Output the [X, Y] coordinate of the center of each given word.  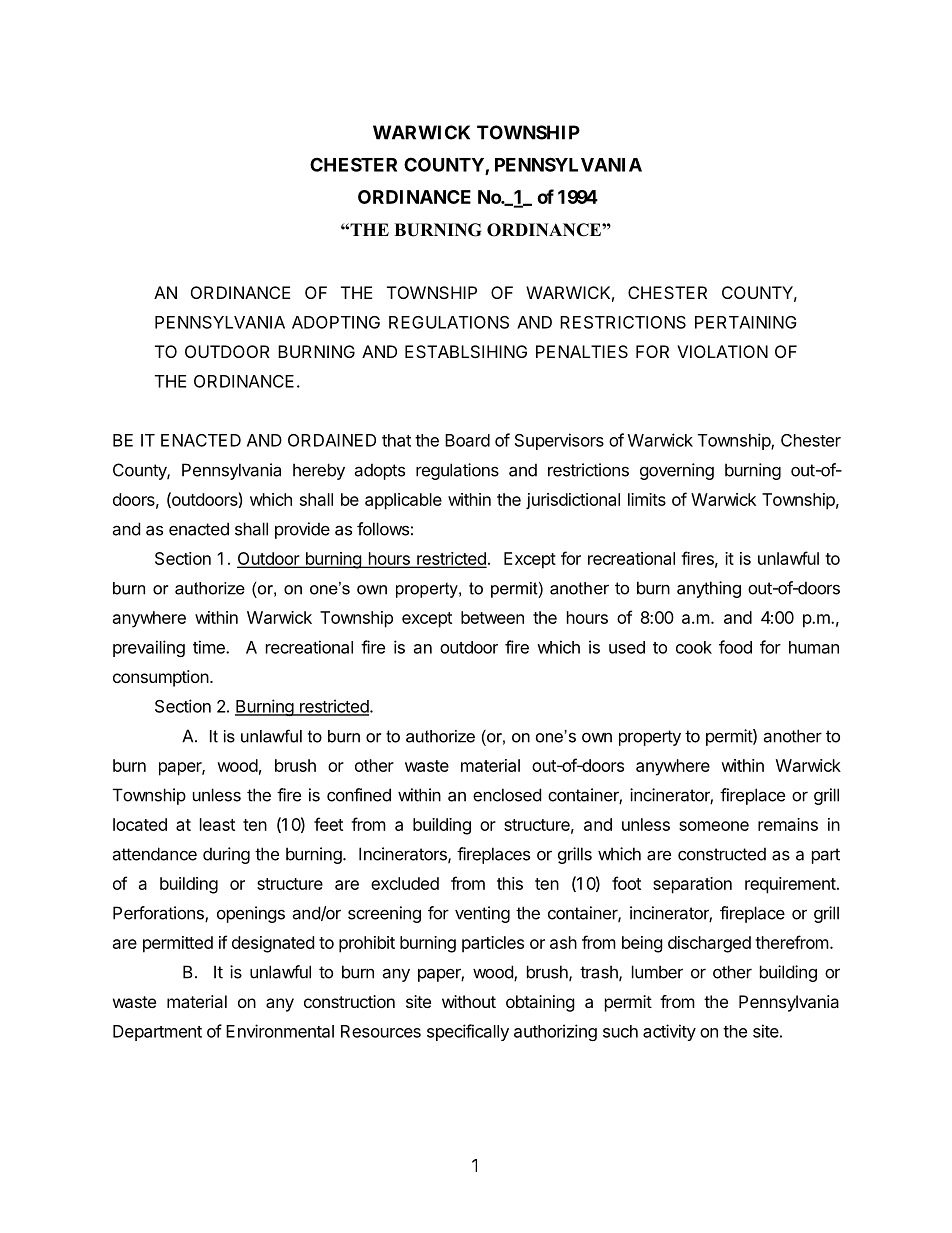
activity [669, 1032]
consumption [162, 678]
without [469, 1001]
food [735, 647]
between [492, 617]
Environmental [280, 1031]
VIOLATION [722, 351]
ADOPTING [336, 322]
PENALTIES [582, 351]
